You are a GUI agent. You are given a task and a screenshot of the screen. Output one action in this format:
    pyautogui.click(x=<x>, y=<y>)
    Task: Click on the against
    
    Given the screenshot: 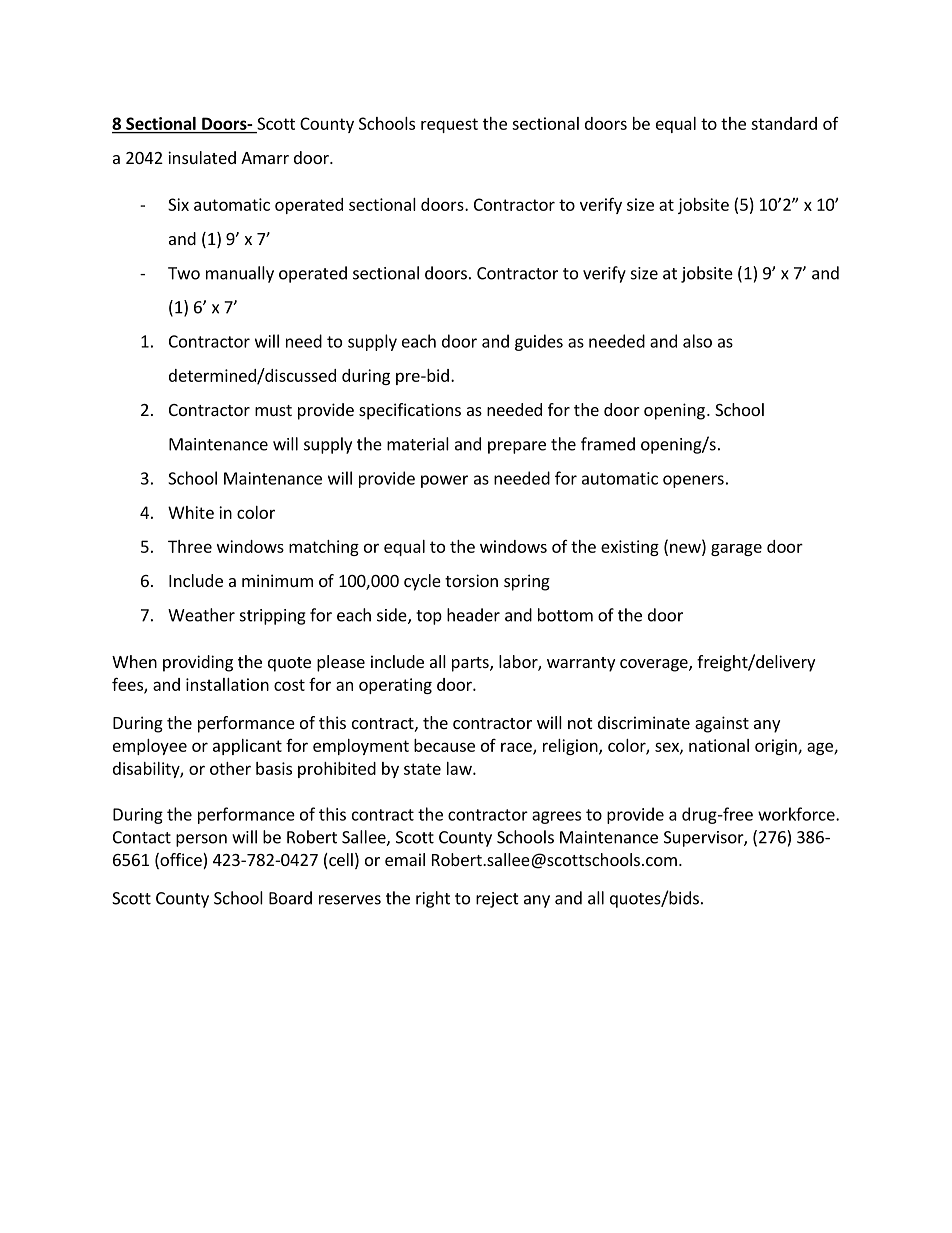 What is the action you would take?
    pyautogui.click(x=722, y=724)
